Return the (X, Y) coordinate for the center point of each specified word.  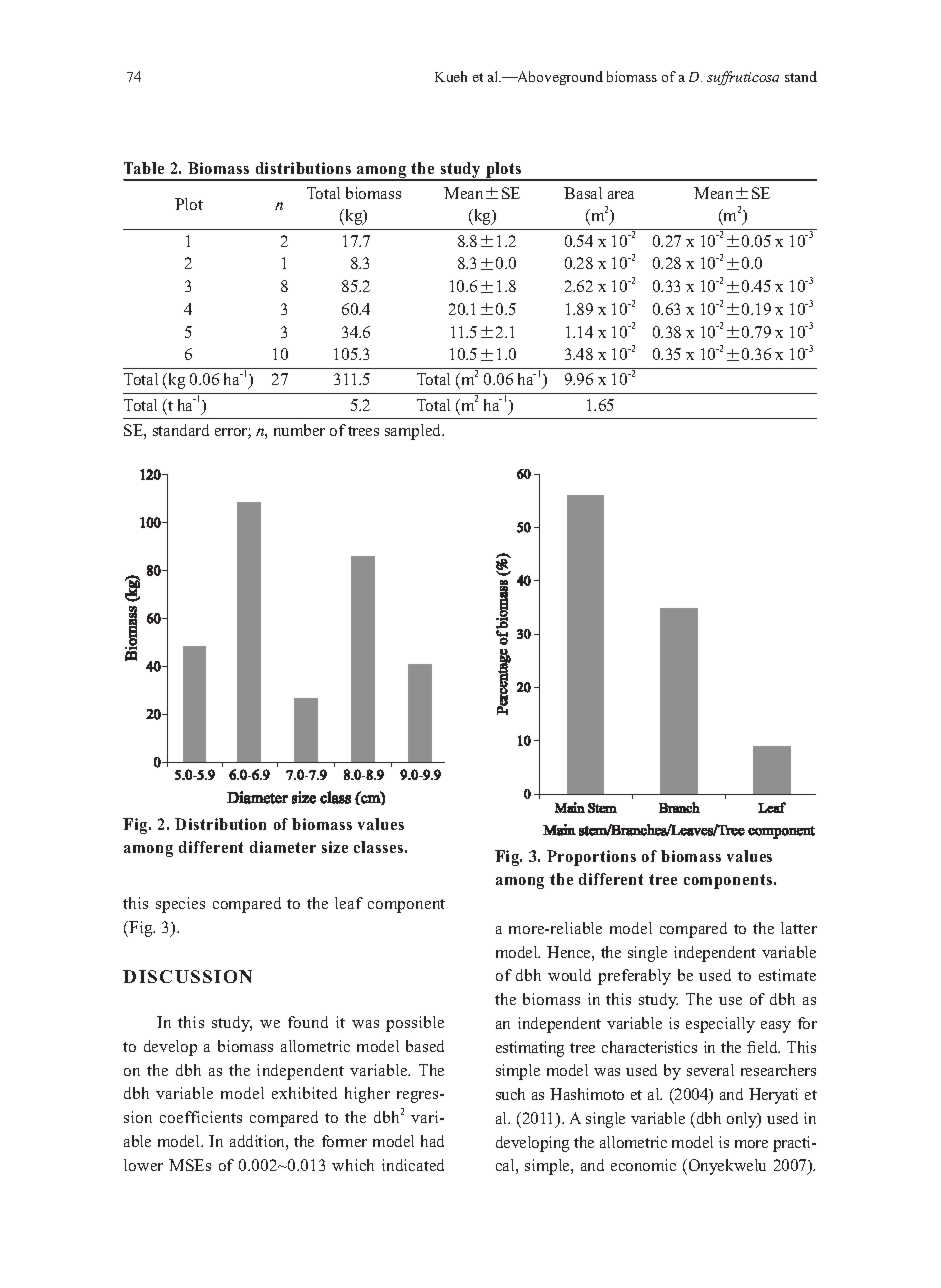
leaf (349, 903)
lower (143, 1165)
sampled (414, 432)
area (621, 195)
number (299, 430)
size (335, 847)
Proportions (591, 858)
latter (799, 928)
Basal (583, 193)
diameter (283, 847)
